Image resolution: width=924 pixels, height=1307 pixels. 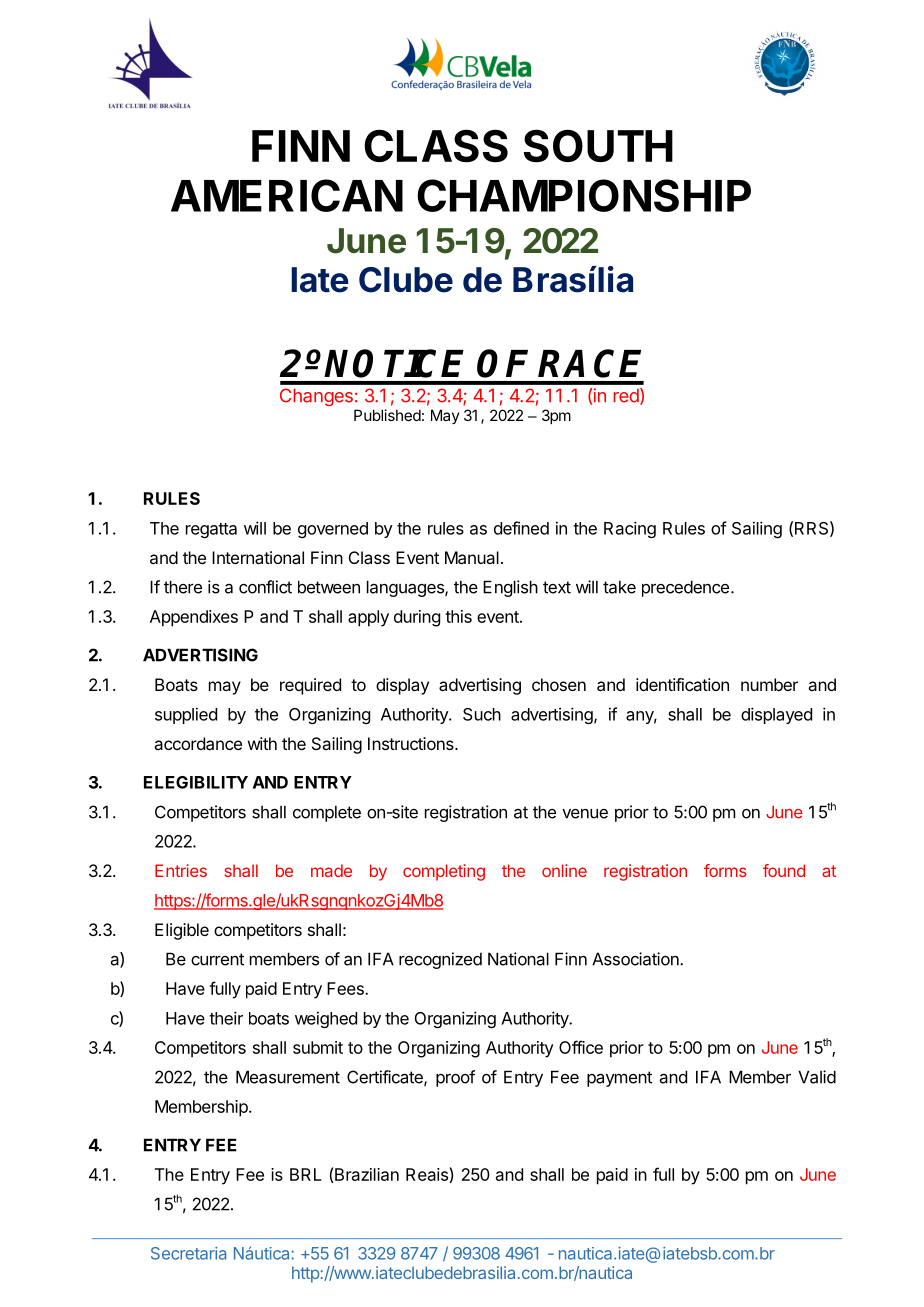 I want to click on regatta, so click(x=211, y=530).
